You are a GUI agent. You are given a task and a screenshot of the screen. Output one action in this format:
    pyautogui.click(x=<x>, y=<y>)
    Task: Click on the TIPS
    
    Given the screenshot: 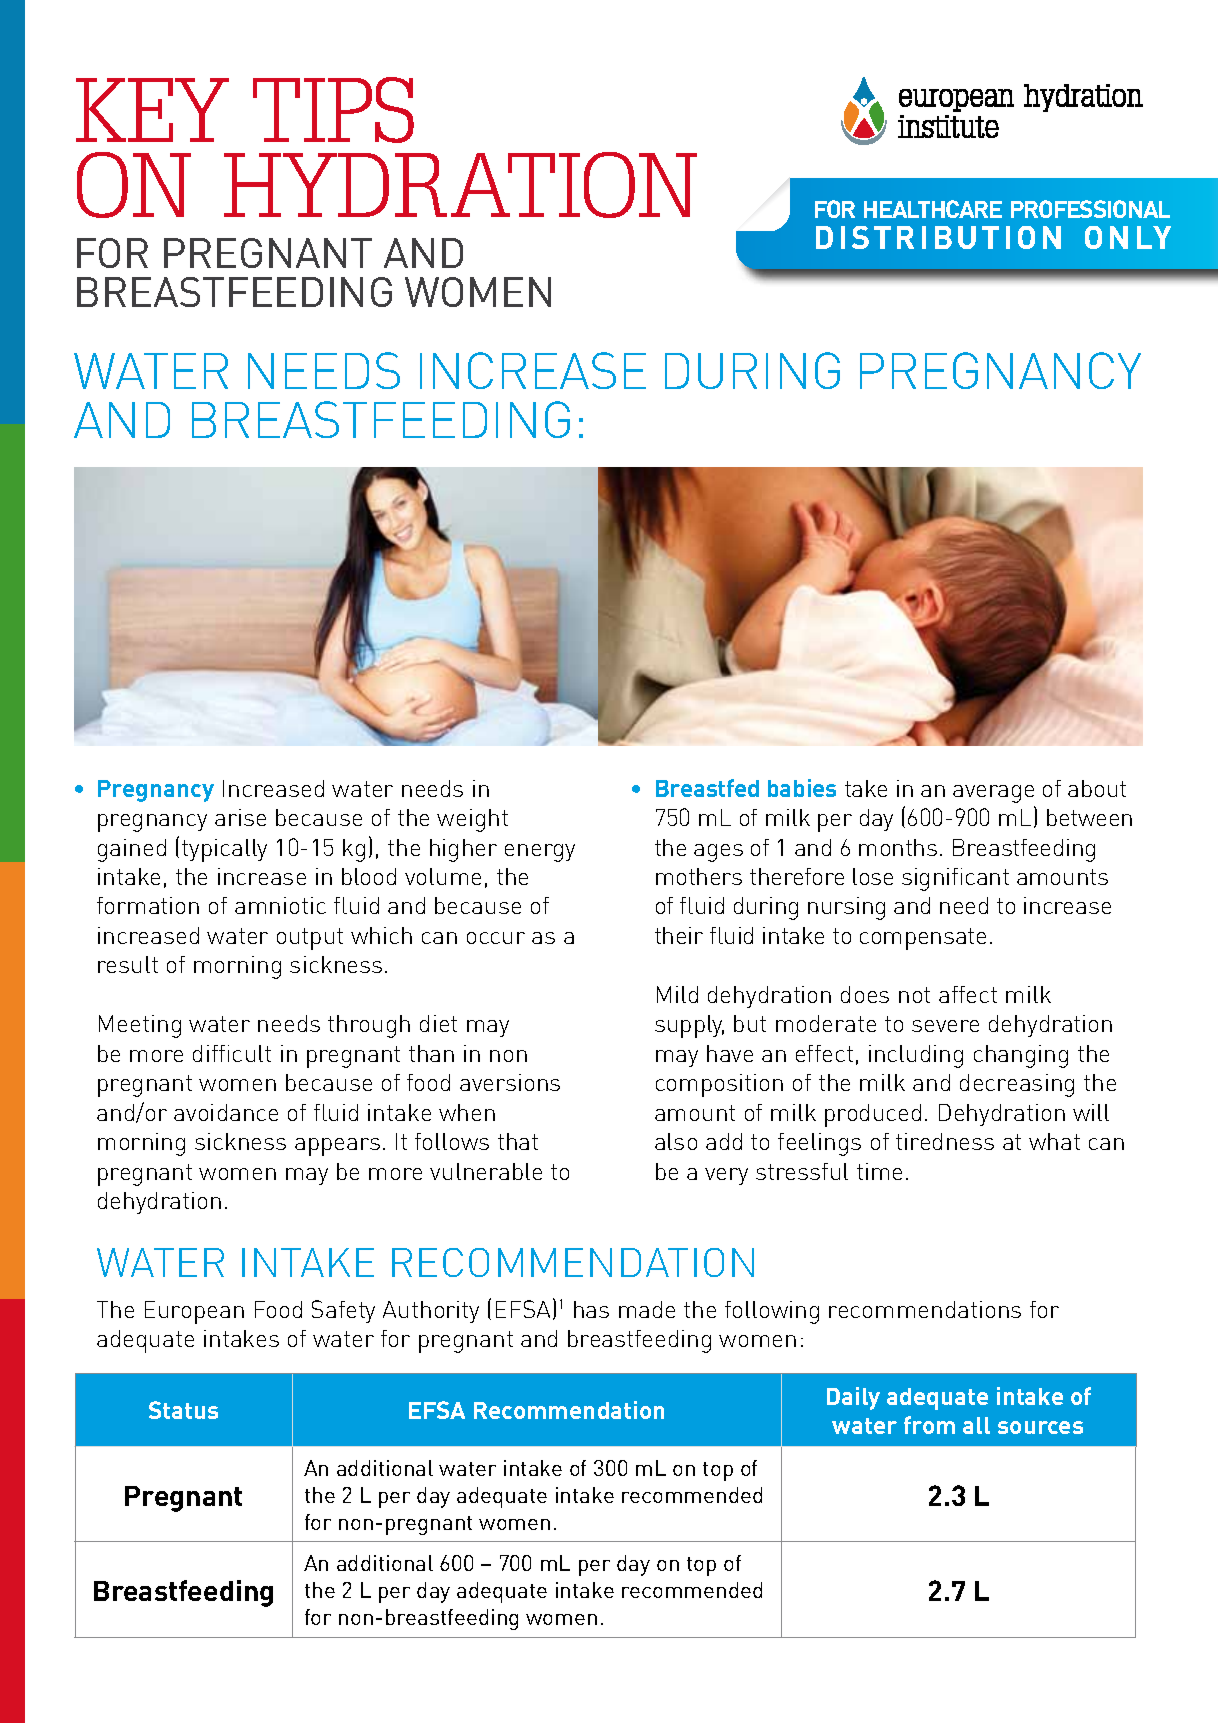 What is the action you would take?
    pyautogui.click(x=333, y=110)
